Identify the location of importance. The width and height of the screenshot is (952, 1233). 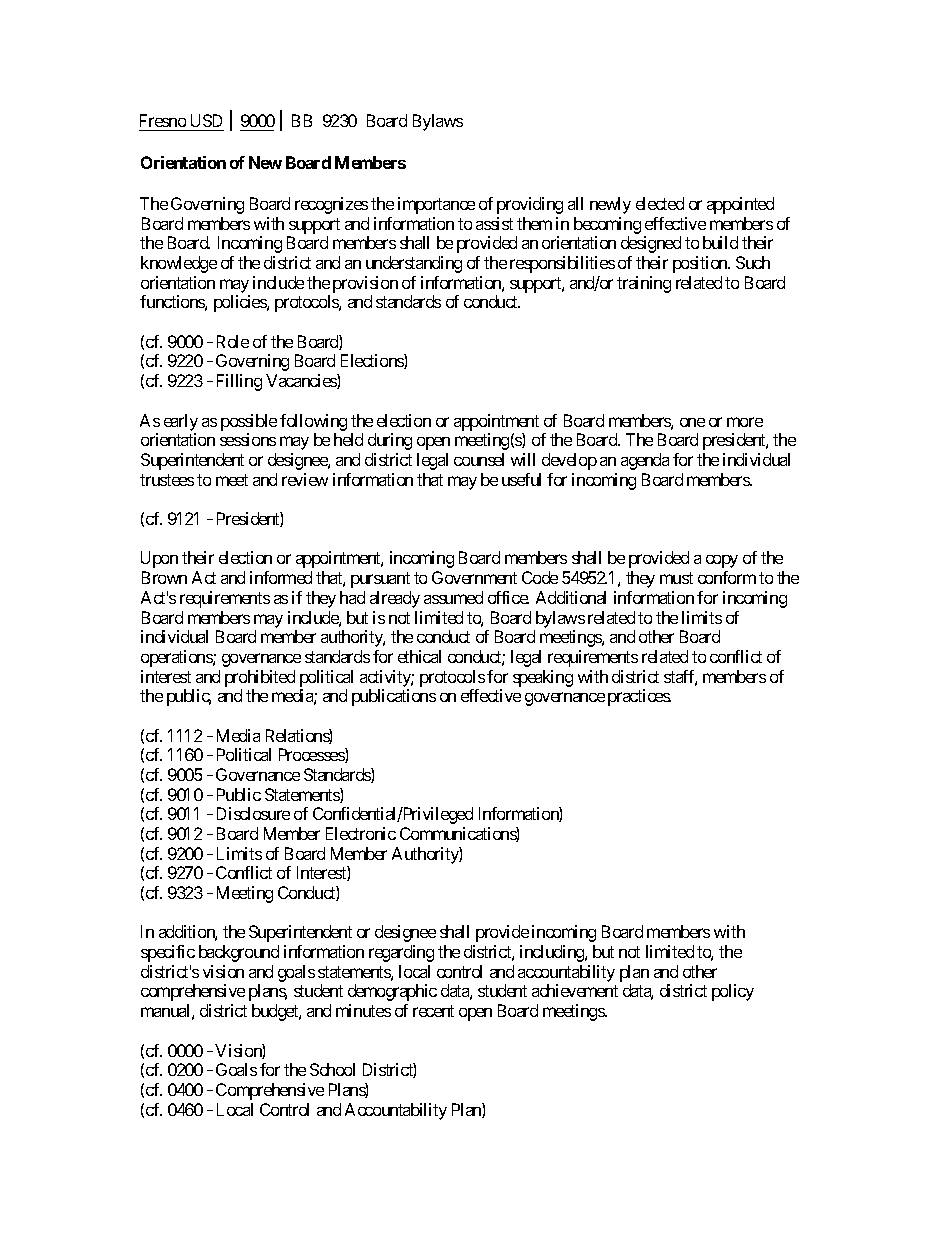
(436, 205).
